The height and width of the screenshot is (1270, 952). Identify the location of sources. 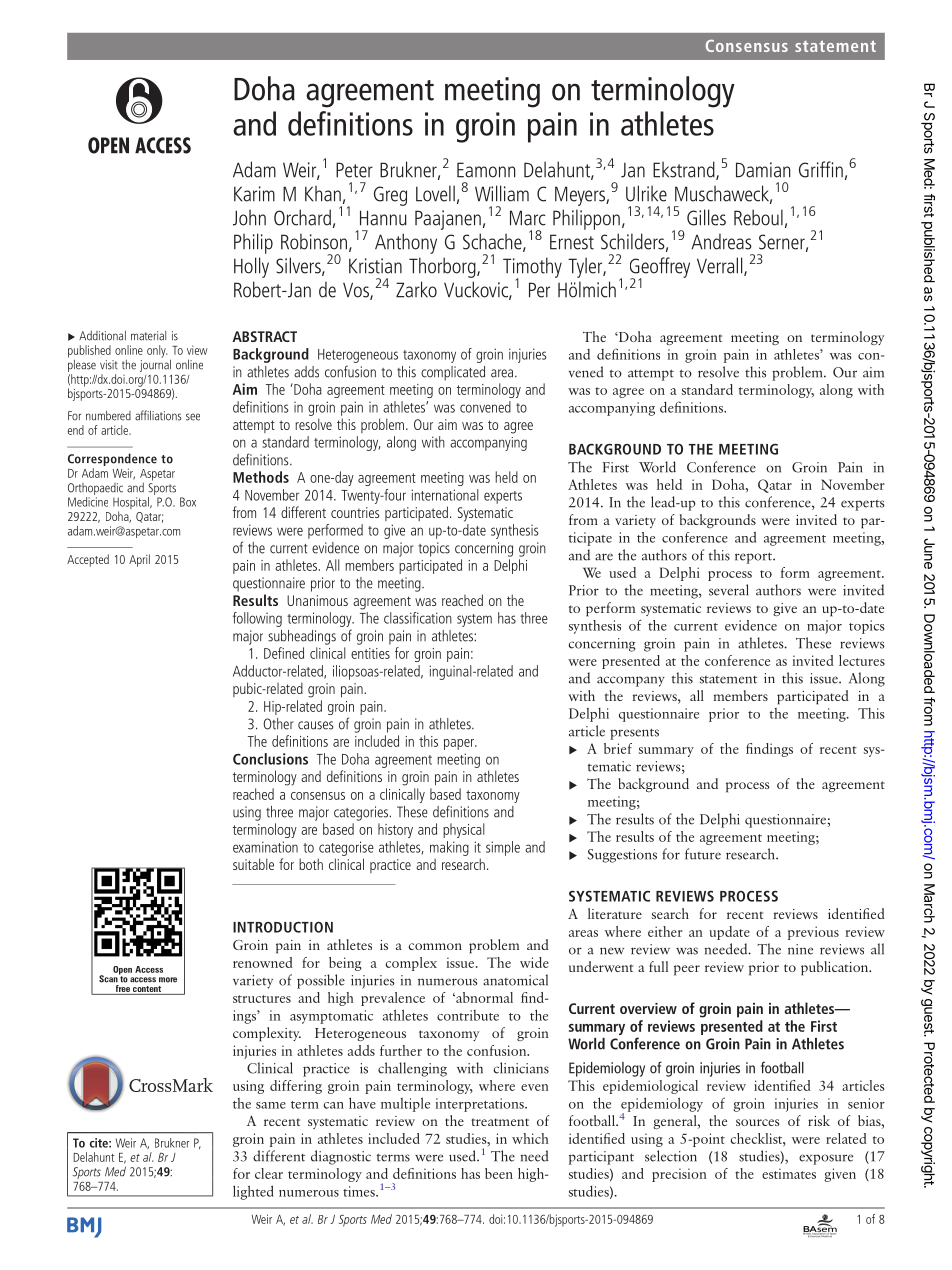
(758, 1122).
